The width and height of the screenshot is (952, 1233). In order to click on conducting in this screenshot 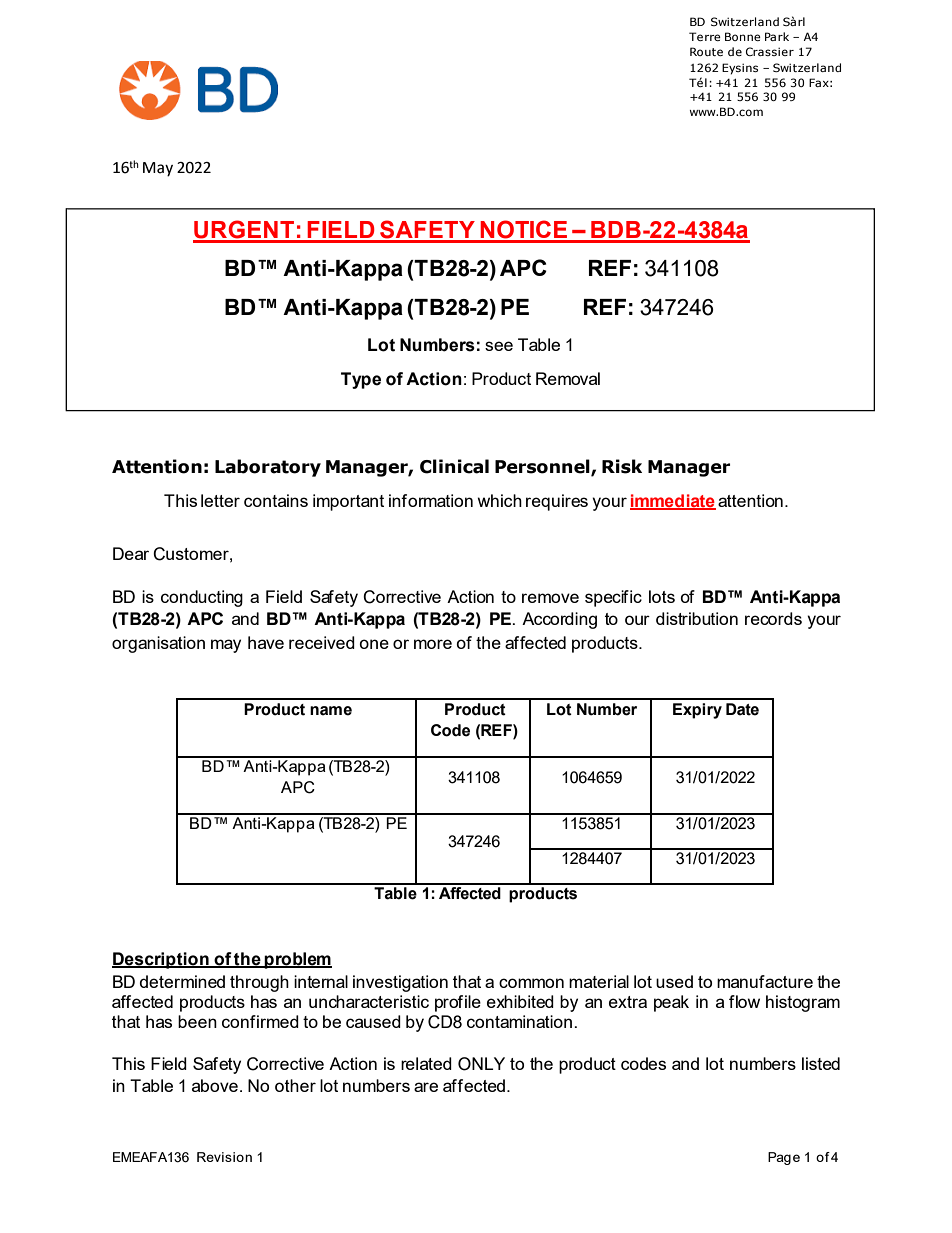, I will do `click(202, 598)`.
